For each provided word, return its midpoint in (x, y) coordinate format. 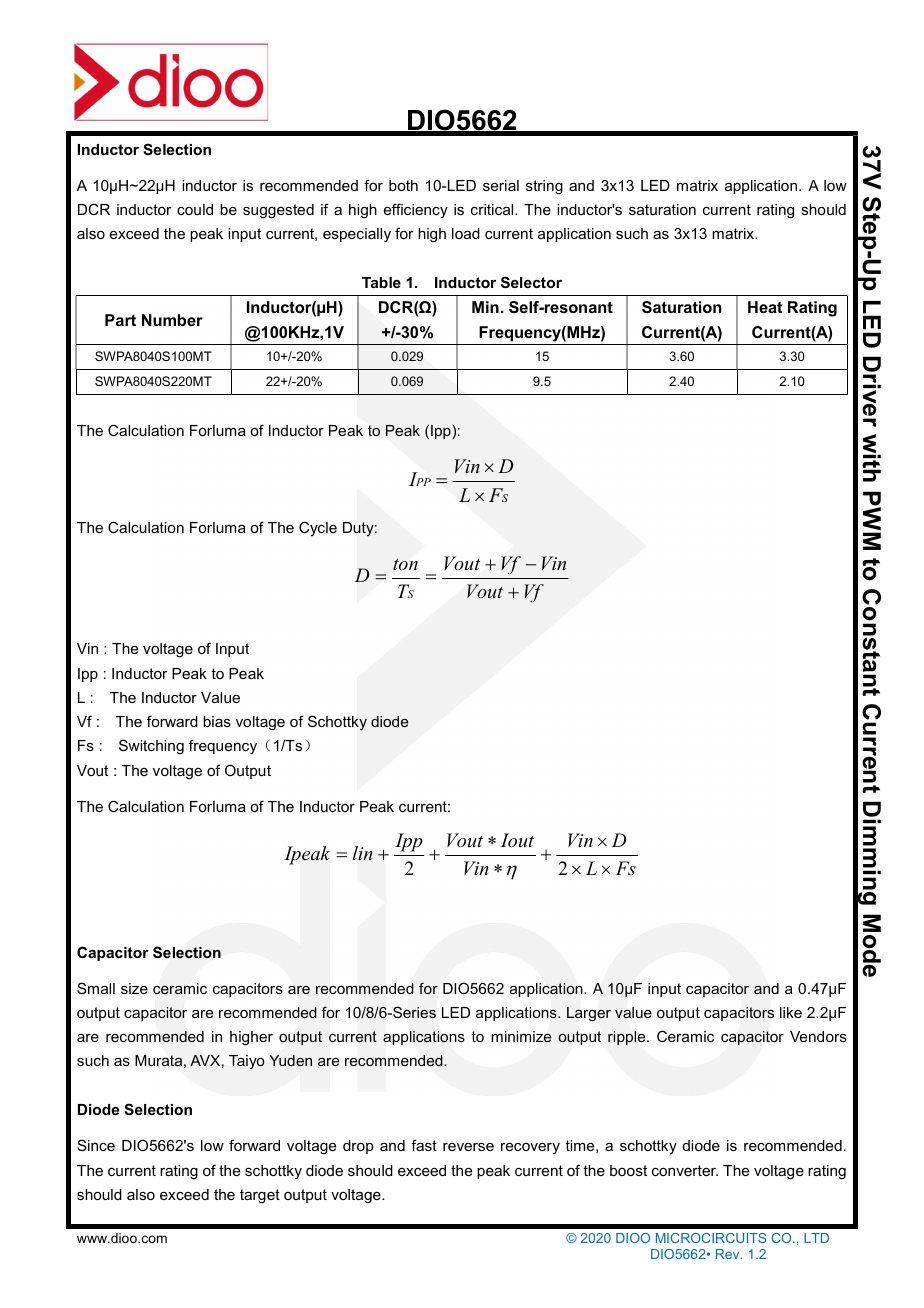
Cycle (318, 528)
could (195, 209)
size (134, 988)
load (466, 233)
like (791, 1012)
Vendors (818, 1036)
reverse (468, 1147)
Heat (765, 307)
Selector (531, 282)
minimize (521, 1037)
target (260, 1196)
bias (217, 721)
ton (405, 564)
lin (363, 853)
